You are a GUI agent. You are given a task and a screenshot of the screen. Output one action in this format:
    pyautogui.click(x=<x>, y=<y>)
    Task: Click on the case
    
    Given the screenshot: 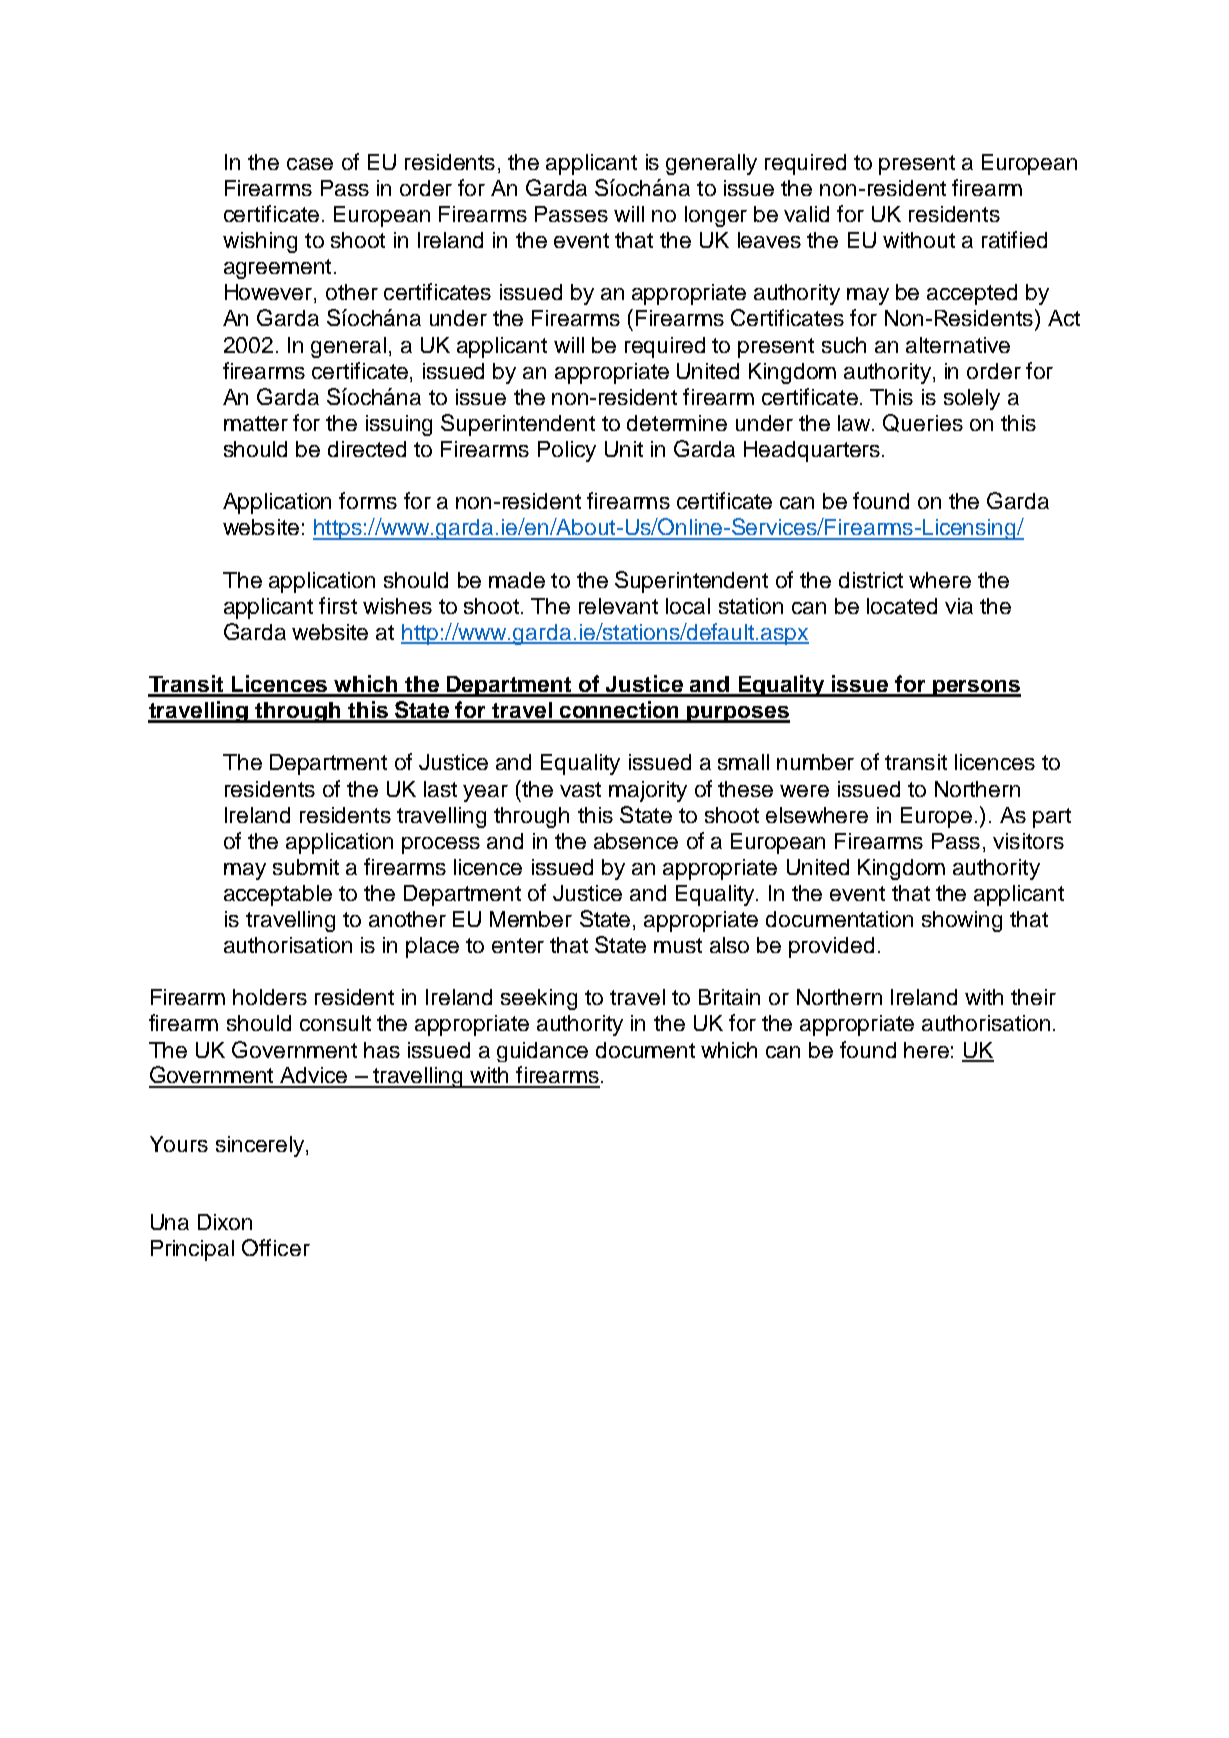 What is the action you would take?
    pyautogui.click(x=310, y=164)
